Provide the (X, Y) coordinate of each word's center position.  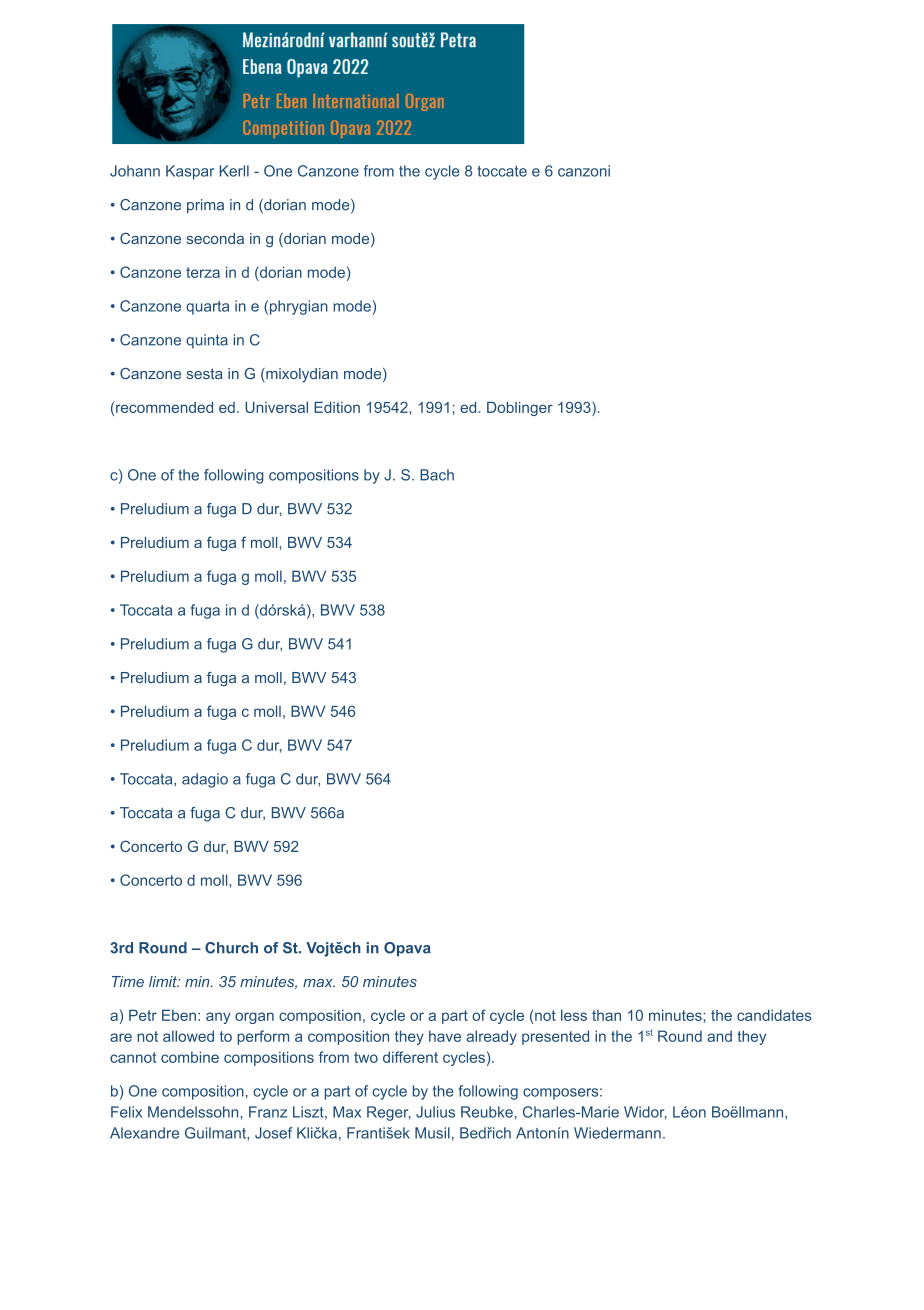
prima (205, 206)
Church (231, 948)
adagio (205, 780)
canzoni (584, 171)
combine (190, 1057)
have (445, 1036)
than (606, 1015)
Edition (337, 407)
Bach (437, 475)
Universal (276, 407)
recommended (164, 407)
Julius (435, 1112)
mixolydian (301, 375)
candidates (774, 1015)
